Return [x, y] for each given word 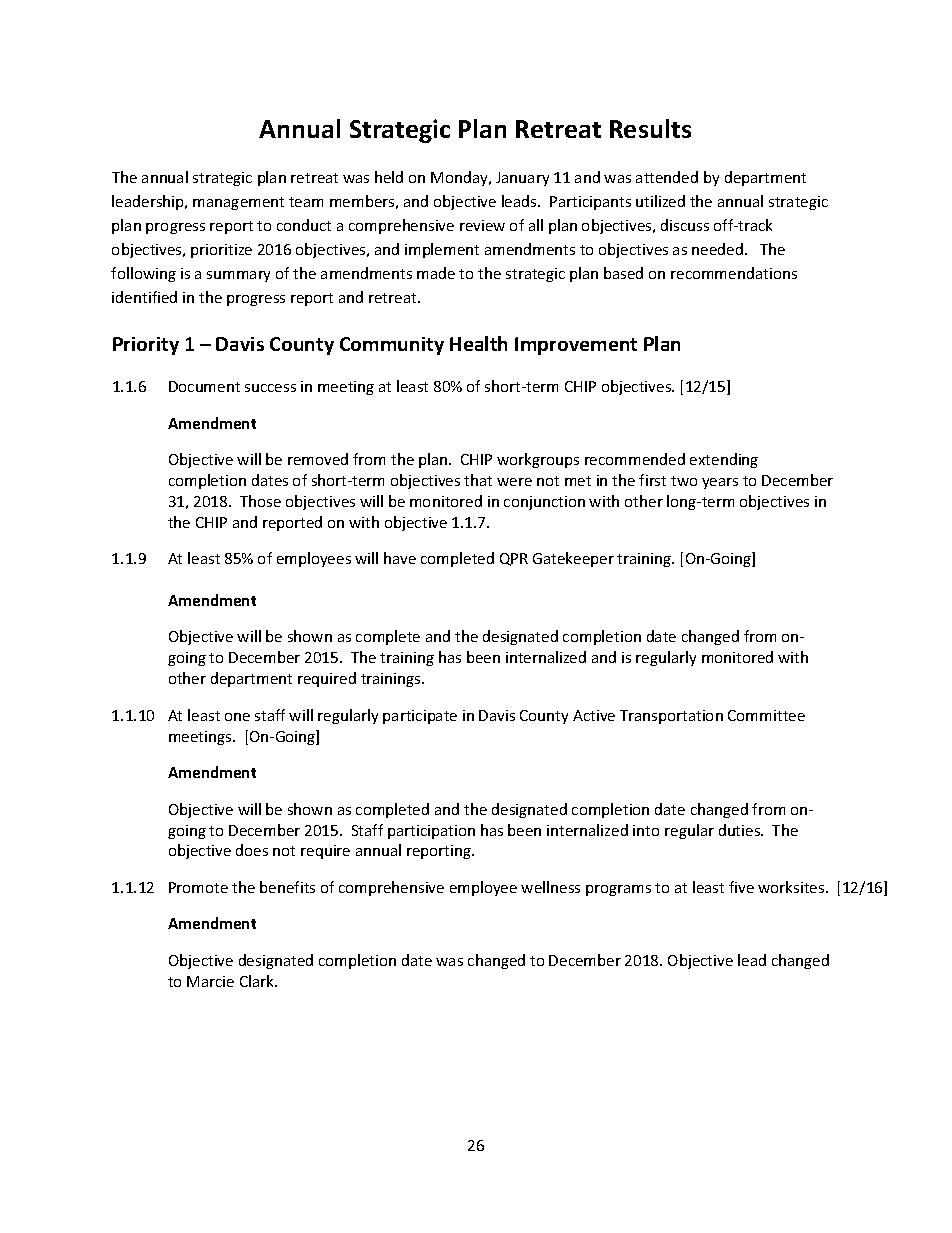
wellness [550, 887]
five [741, 887]
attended [667, 177]
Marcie [210, 981]
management [238, 203]
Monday [460, 178]
